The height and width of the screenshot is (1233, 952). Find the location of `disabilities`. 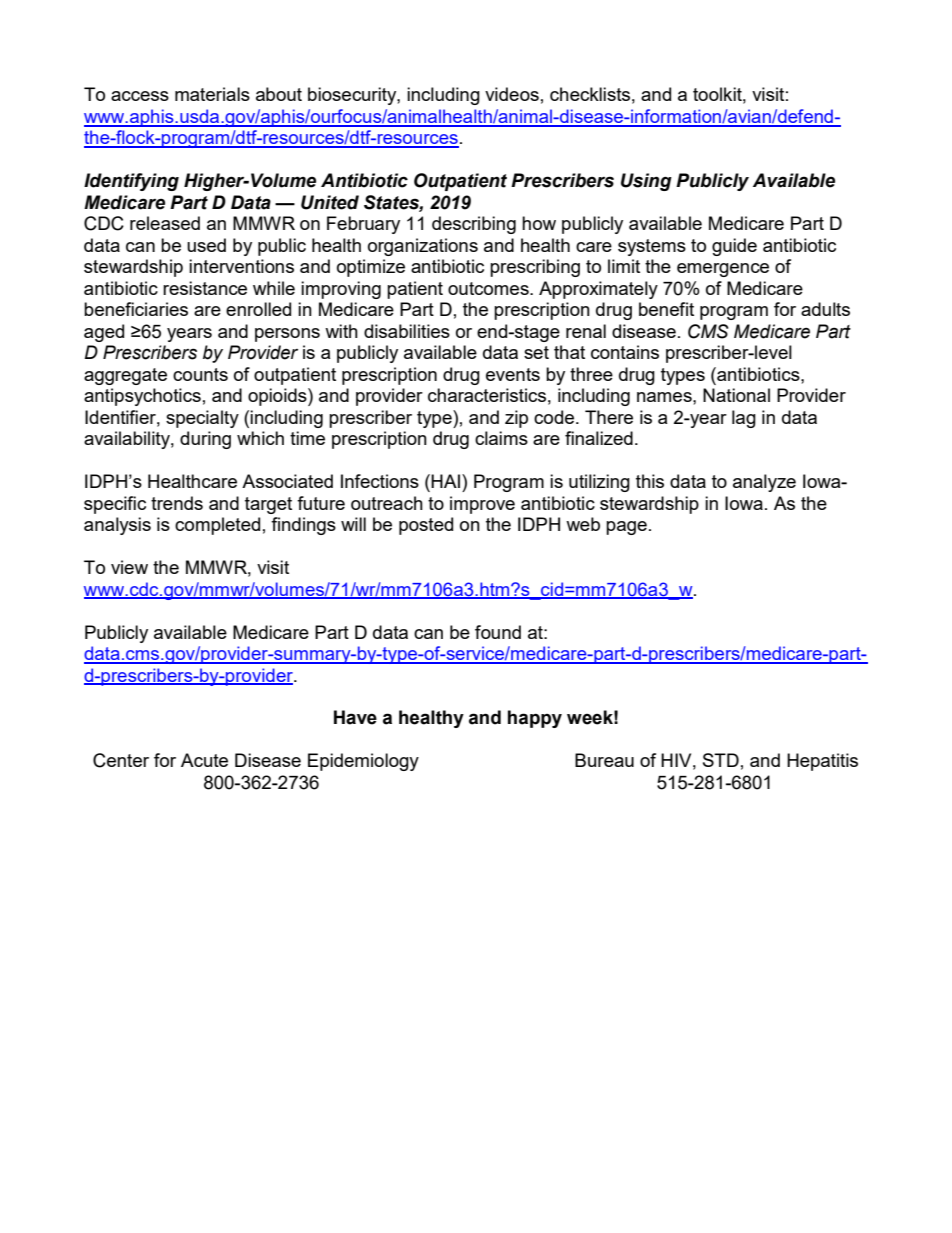

disabilities is located at coordinates (407, 331).
